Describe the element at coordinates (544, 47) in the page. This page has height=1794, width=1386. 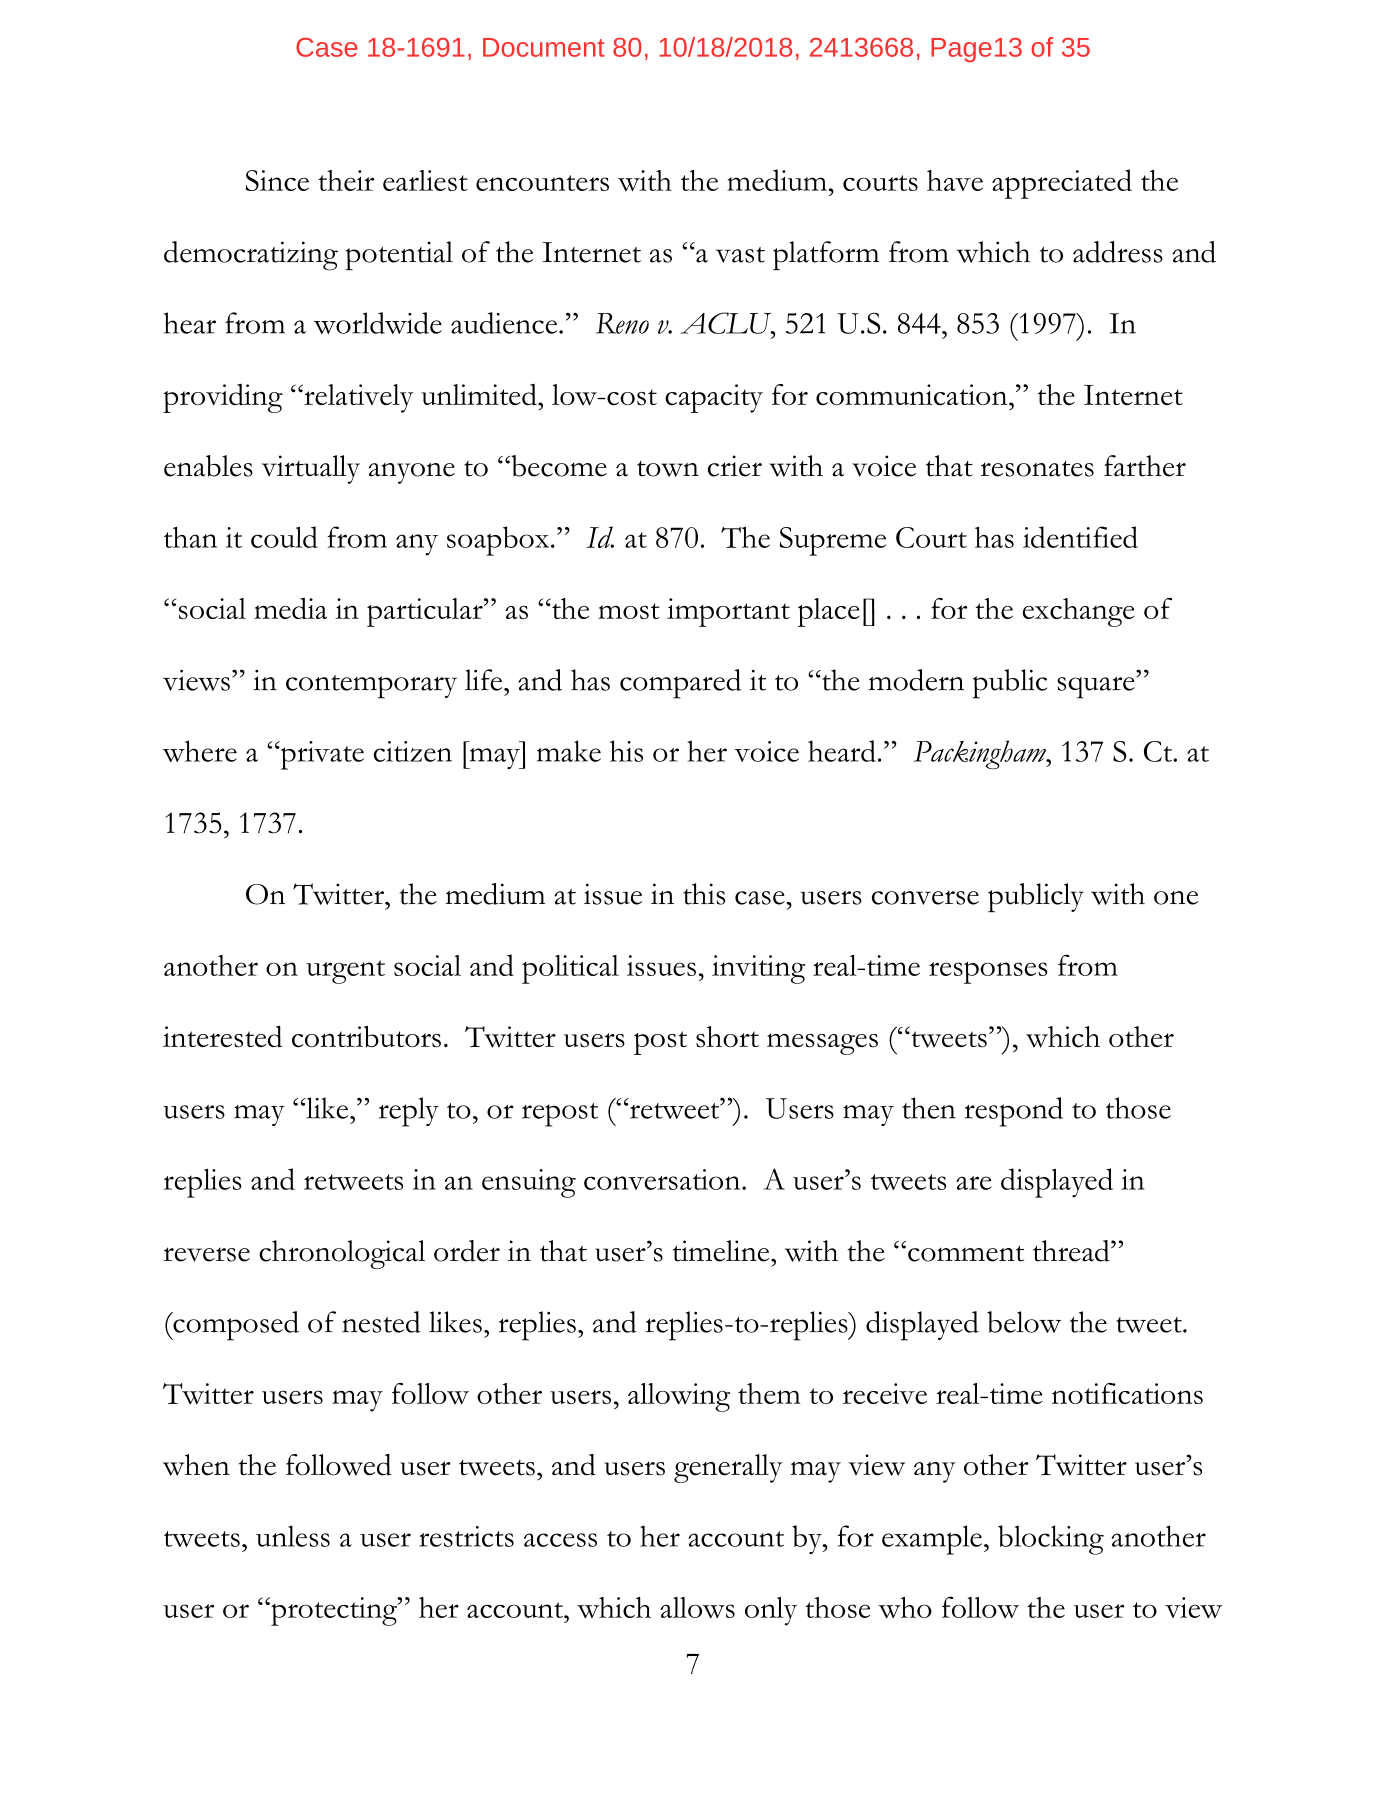
I see `Document` at that location.
